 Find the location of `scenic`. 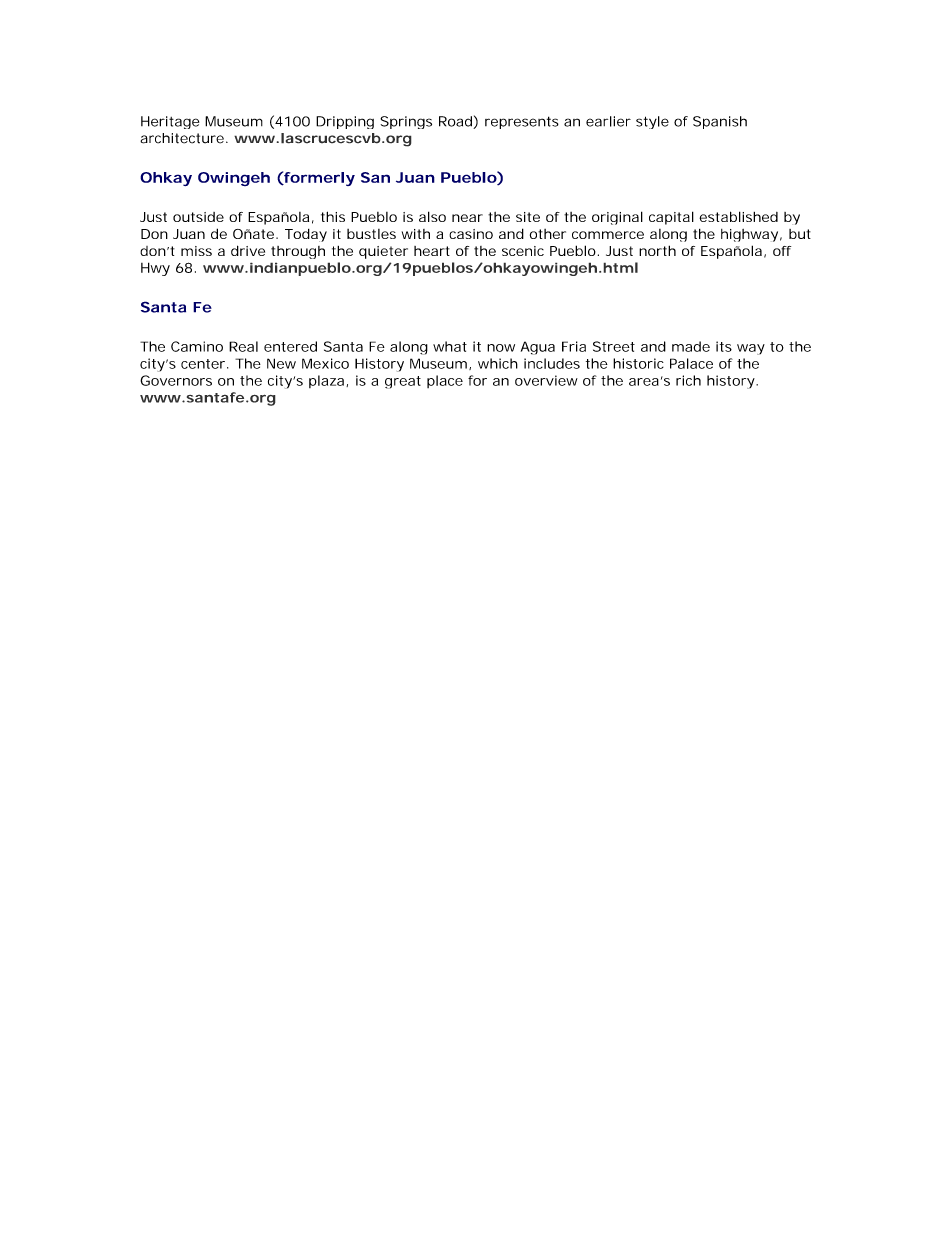

scenic is located at coordinates (523, 251).
